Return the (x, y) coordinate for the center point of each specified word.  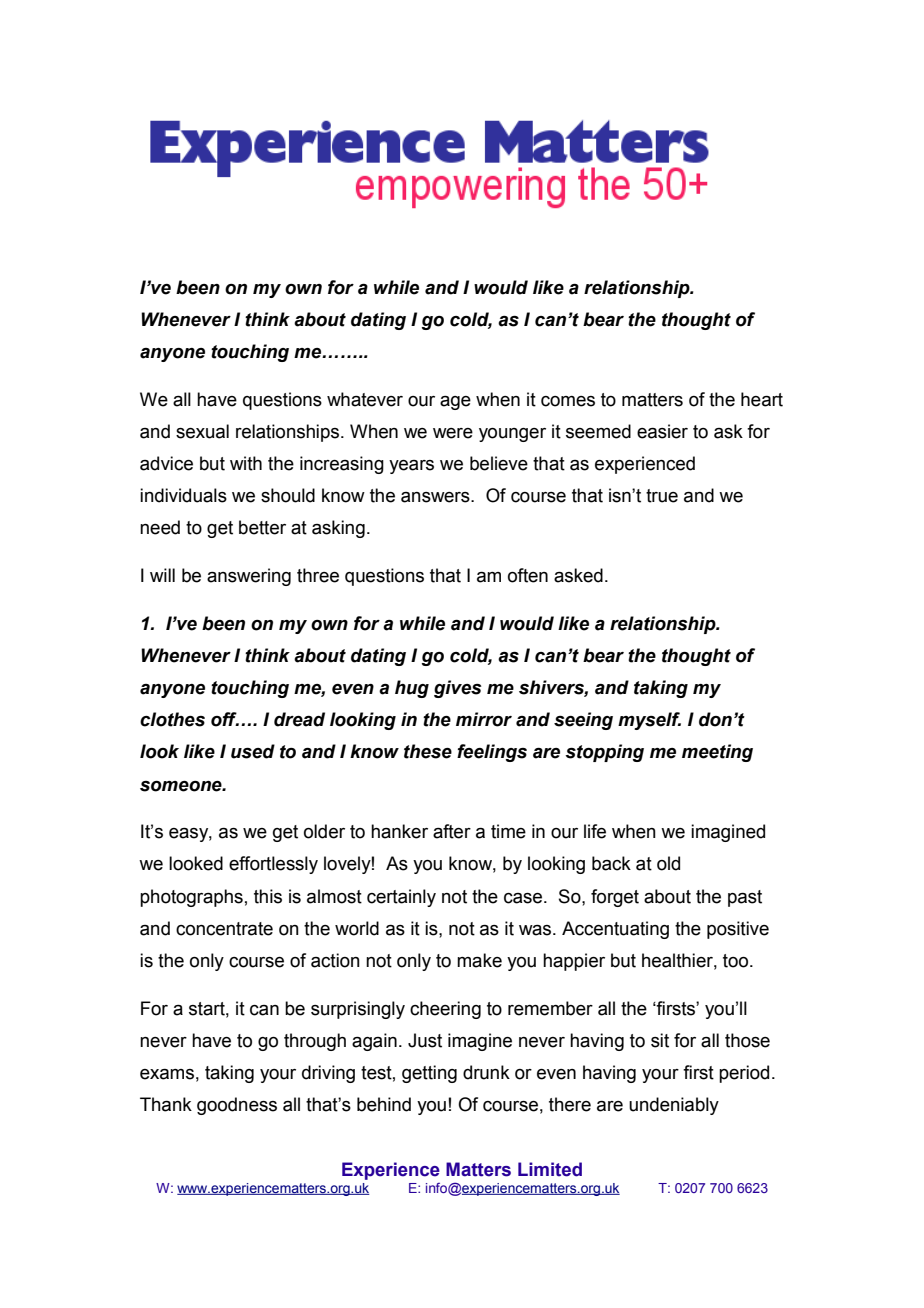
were (453, 433)
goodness (237, 1106)
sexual (202, 431)
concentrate (224, 929)
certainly (401, 898)
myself (649, 721)
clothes (172, 719)
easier (662, 431)
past (745, 898)
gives (457, 689)
